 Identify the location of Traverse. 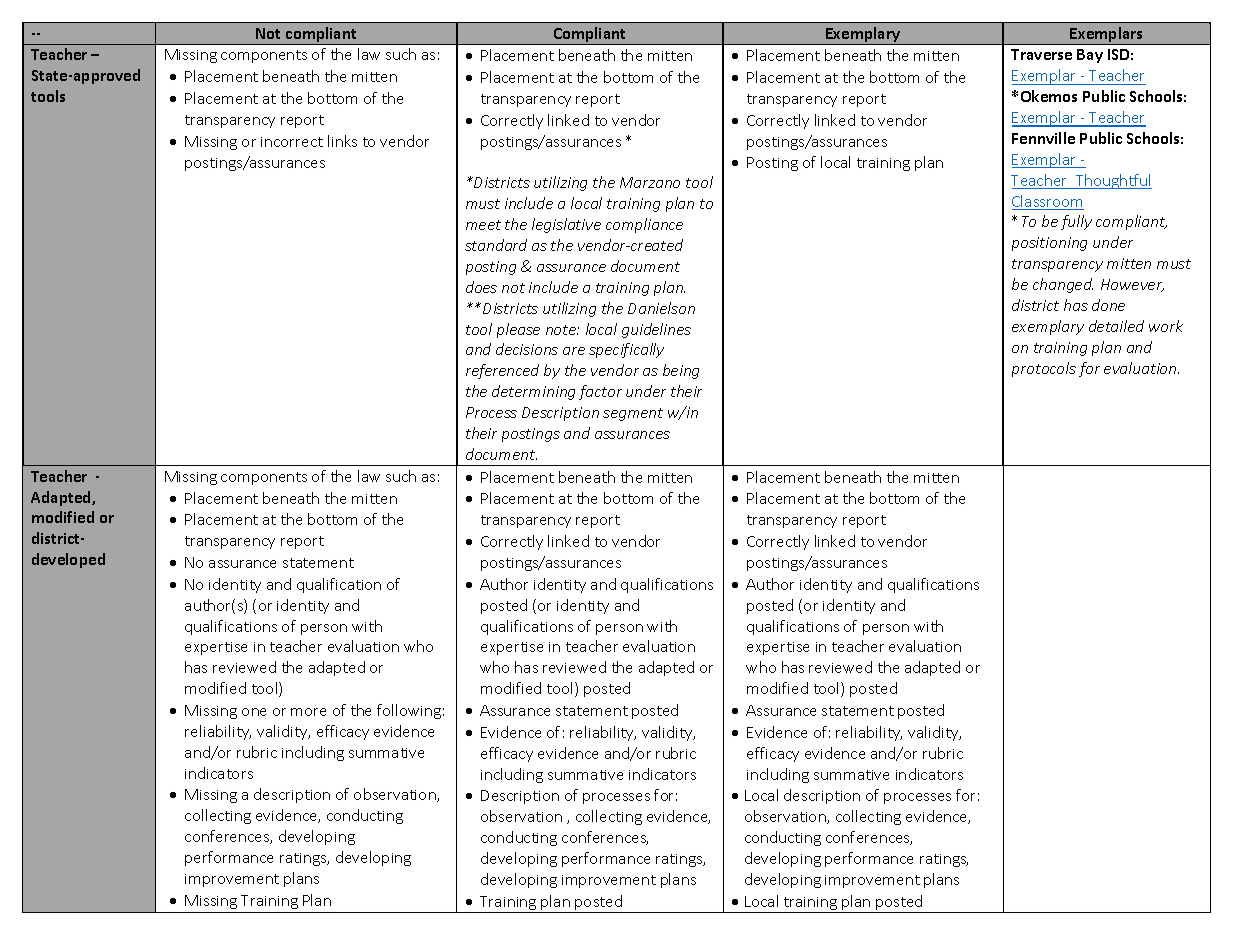
(1041, 54).
